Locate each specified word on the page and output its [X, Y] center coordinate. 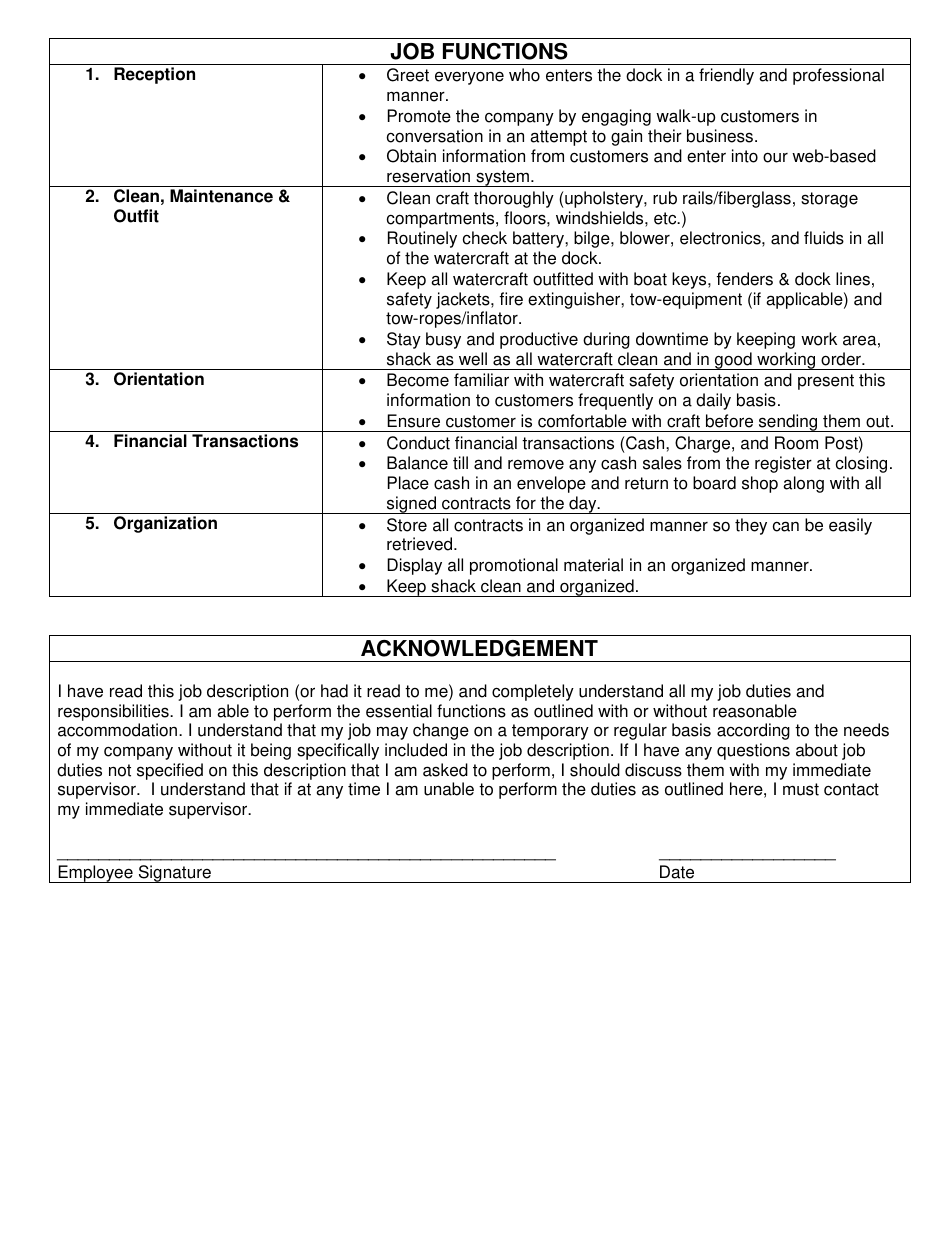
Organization [165, 524]
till [460, 463]
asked [445, 770]
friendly [726, 76]
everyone [469, 78]
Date [677, 872]
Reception [154, 75]
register [783, 464]
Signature [174, 874]
